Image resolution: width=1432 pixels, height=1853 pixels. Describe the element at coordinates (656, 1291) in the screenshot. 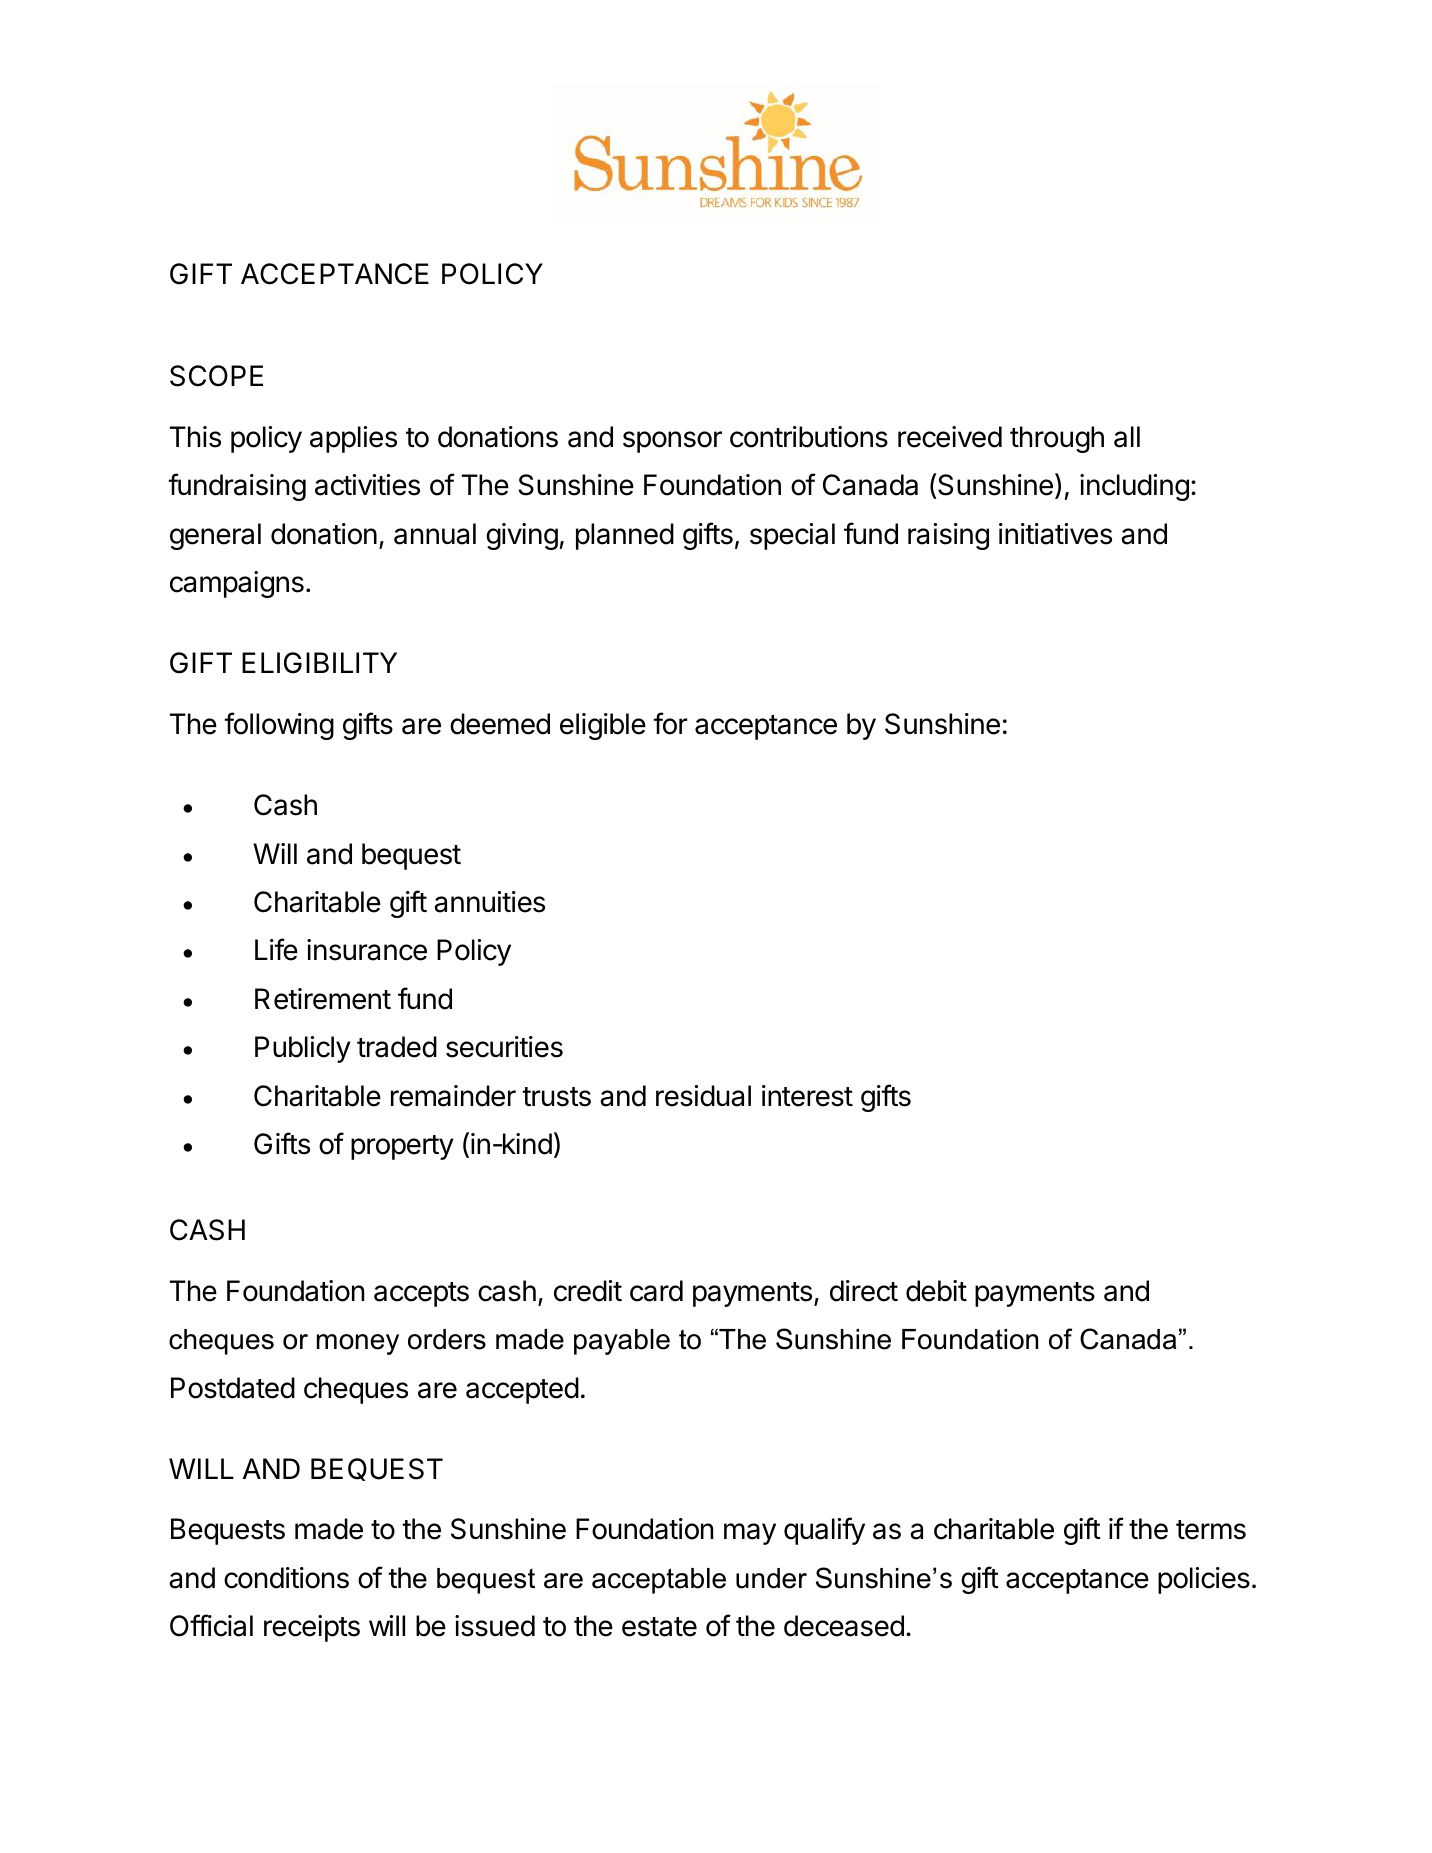

I see `card` at that location.
